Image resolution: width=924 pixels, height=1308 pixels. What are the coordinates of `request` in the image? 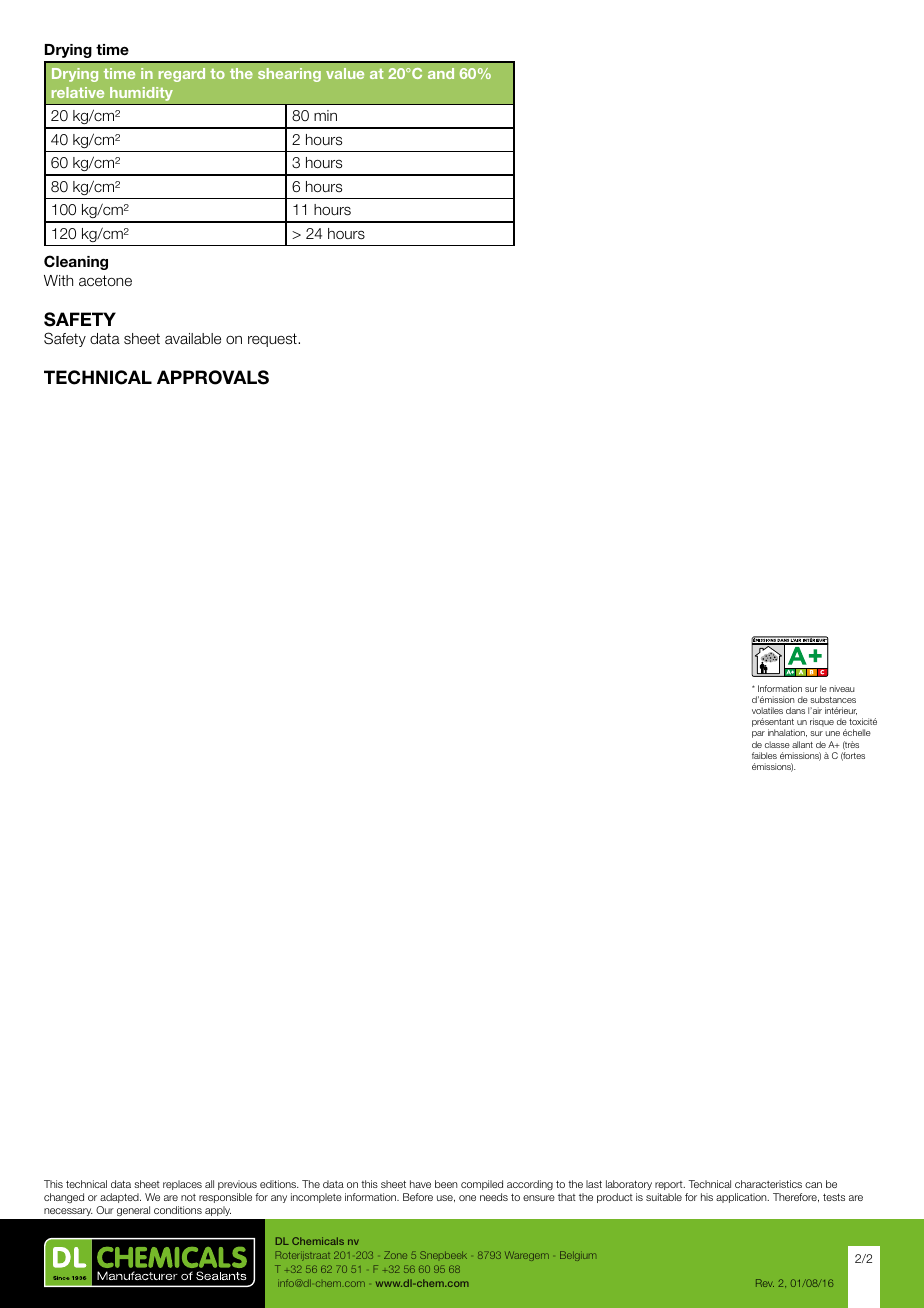 It's located at (273, 340).
